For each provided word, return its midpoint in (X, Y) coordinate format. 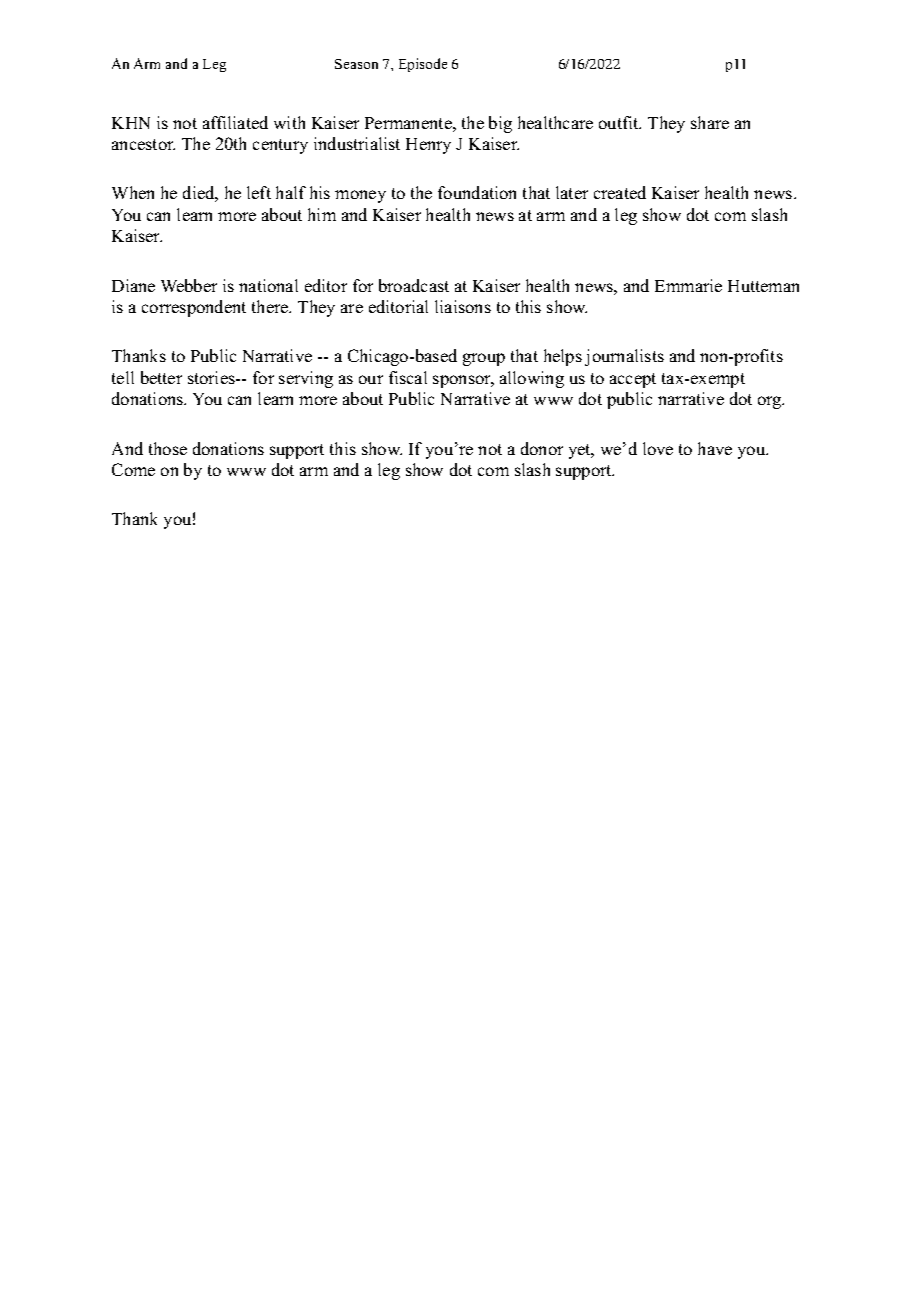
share (710, 122)
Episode (423, 65)
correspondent (194, 308)
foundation (477, 192)
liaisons (463, 306)
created (620, 192)
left (259, 192)
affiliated (235, 122)
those (168, 448)
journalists (624, 357)
